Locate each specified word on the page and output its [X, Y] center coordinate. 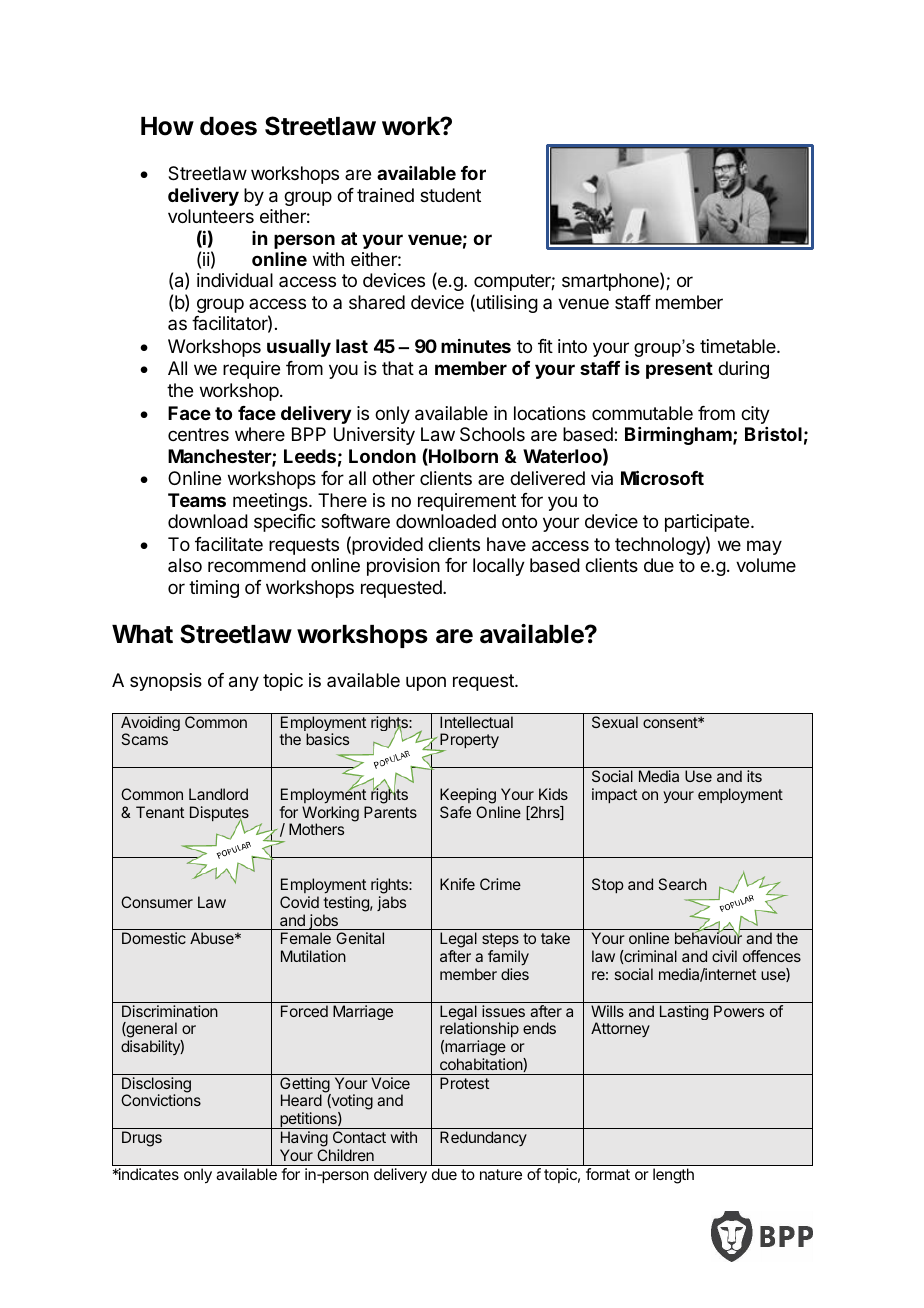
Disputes [219, 815]
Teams [197, 500]
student [450, 195]
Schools [492, 434]
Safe [455, 812]
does [228, 126]
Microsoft [662, 477]
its [754, 776]
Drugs [142, 1139]
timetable [739, 346]
